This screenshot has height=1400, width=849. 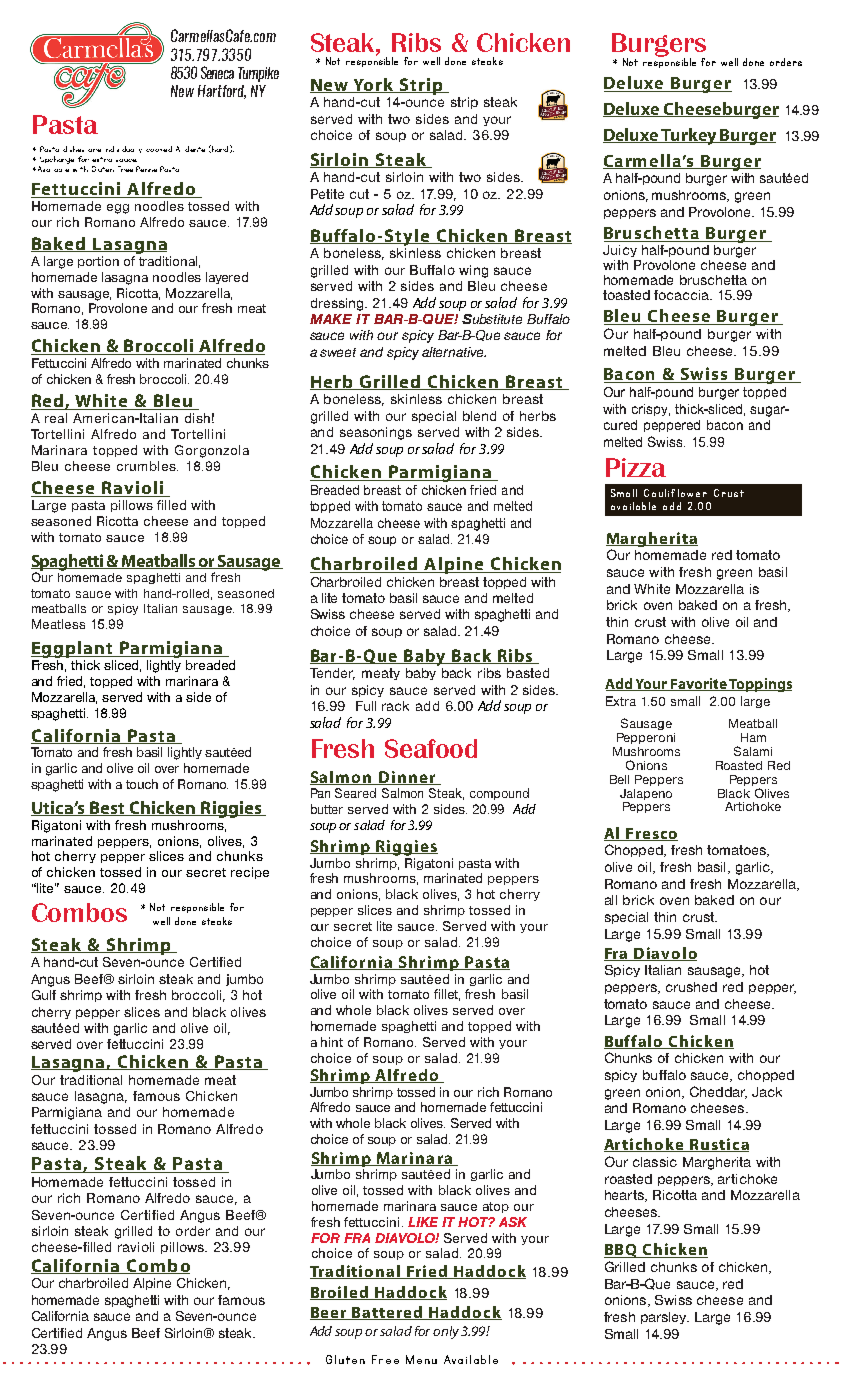 What do you see at coordinates (373, 85) in the screenshot?
I see `York` at bounding box center [373, 85].
